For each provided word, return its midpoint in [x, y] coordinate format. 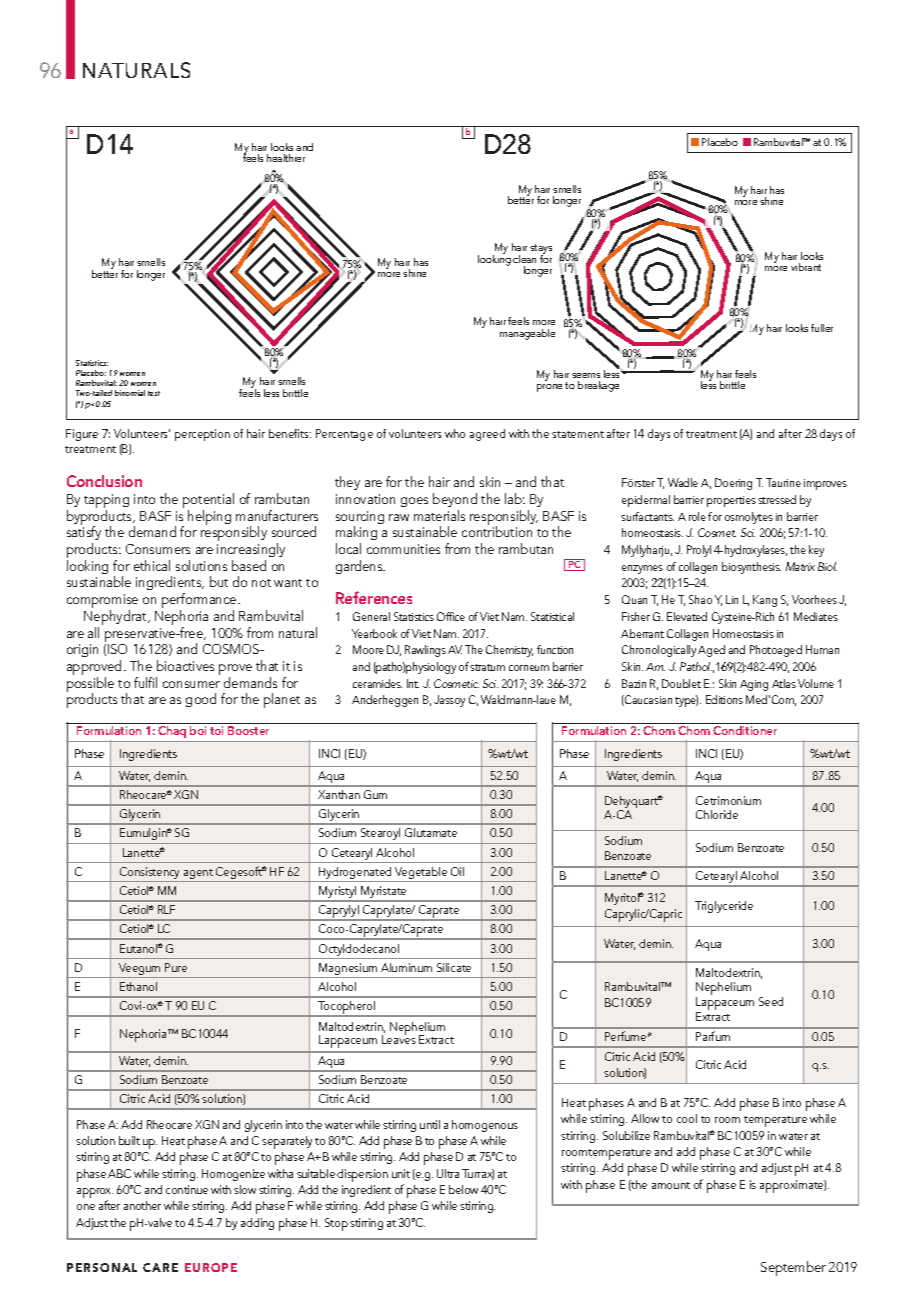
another [142, 1205]
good [201, 700]
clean [524, 259]
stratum [487, 667]
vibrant [806, 267]
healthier [286, 158]
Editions [724, 699]
